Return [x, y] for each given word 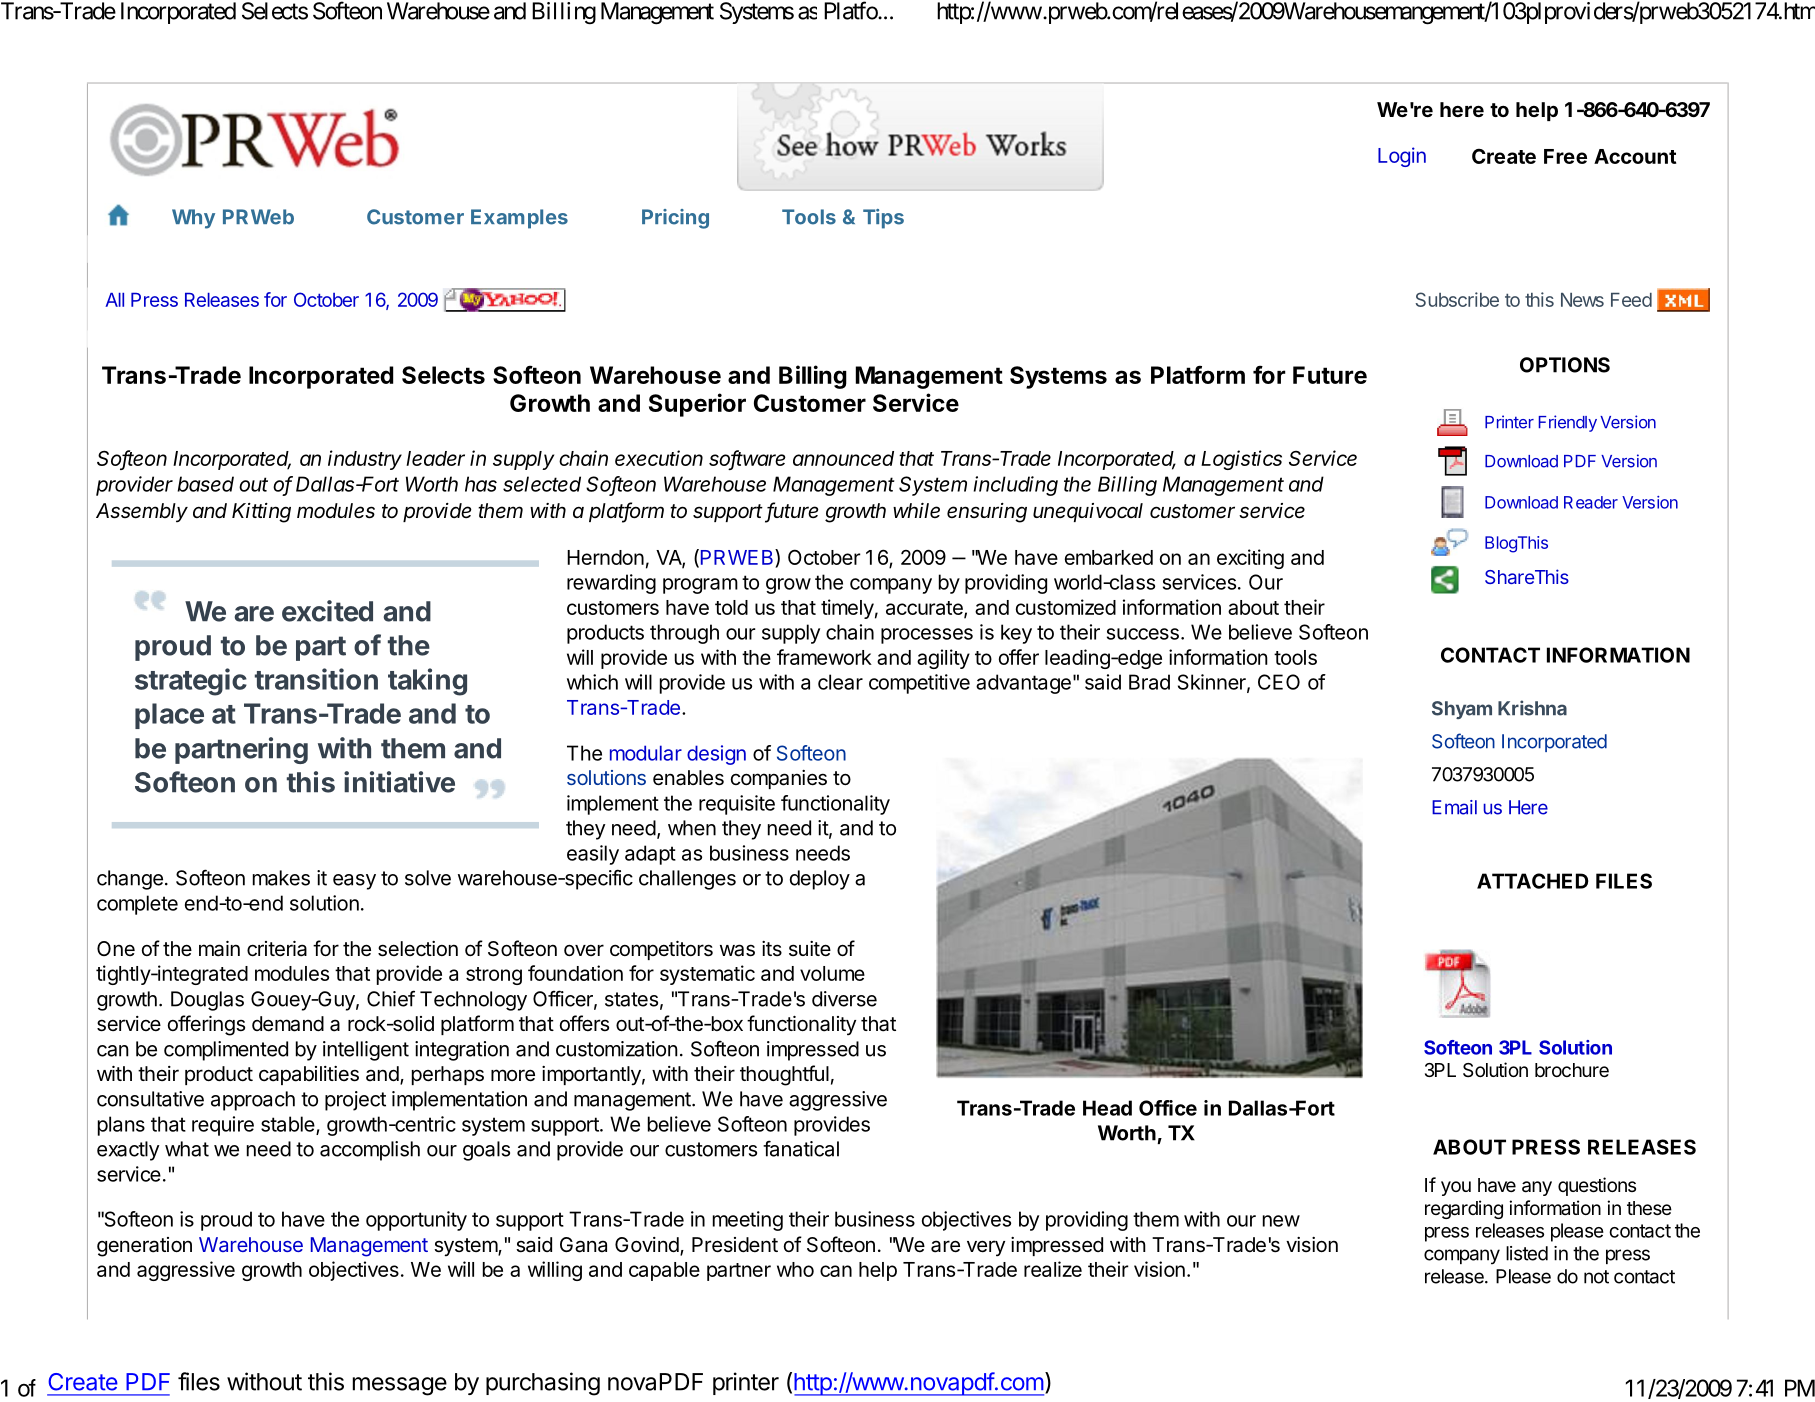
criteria [277, 949]
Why [193, 219]
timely [847, 609]
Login [1402, 157]
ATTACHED [1533, 881]
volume [832, 973]
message [400, 1386]
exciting [1250, 559]
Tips [883, 219]
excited [327, 611]
